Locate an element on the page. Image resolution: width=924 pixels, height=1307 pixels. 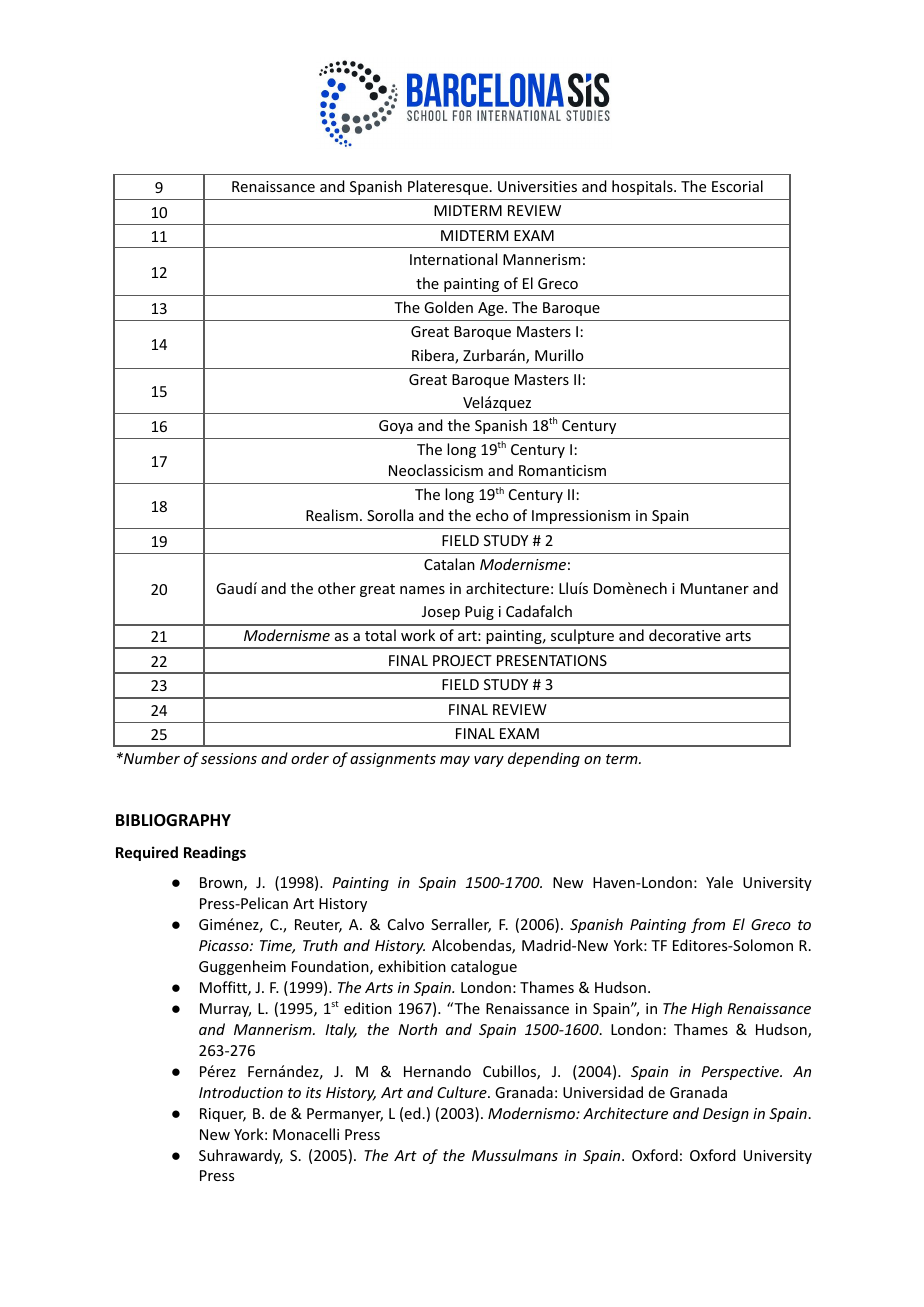
Readings is located at coordinates (215, 853).
